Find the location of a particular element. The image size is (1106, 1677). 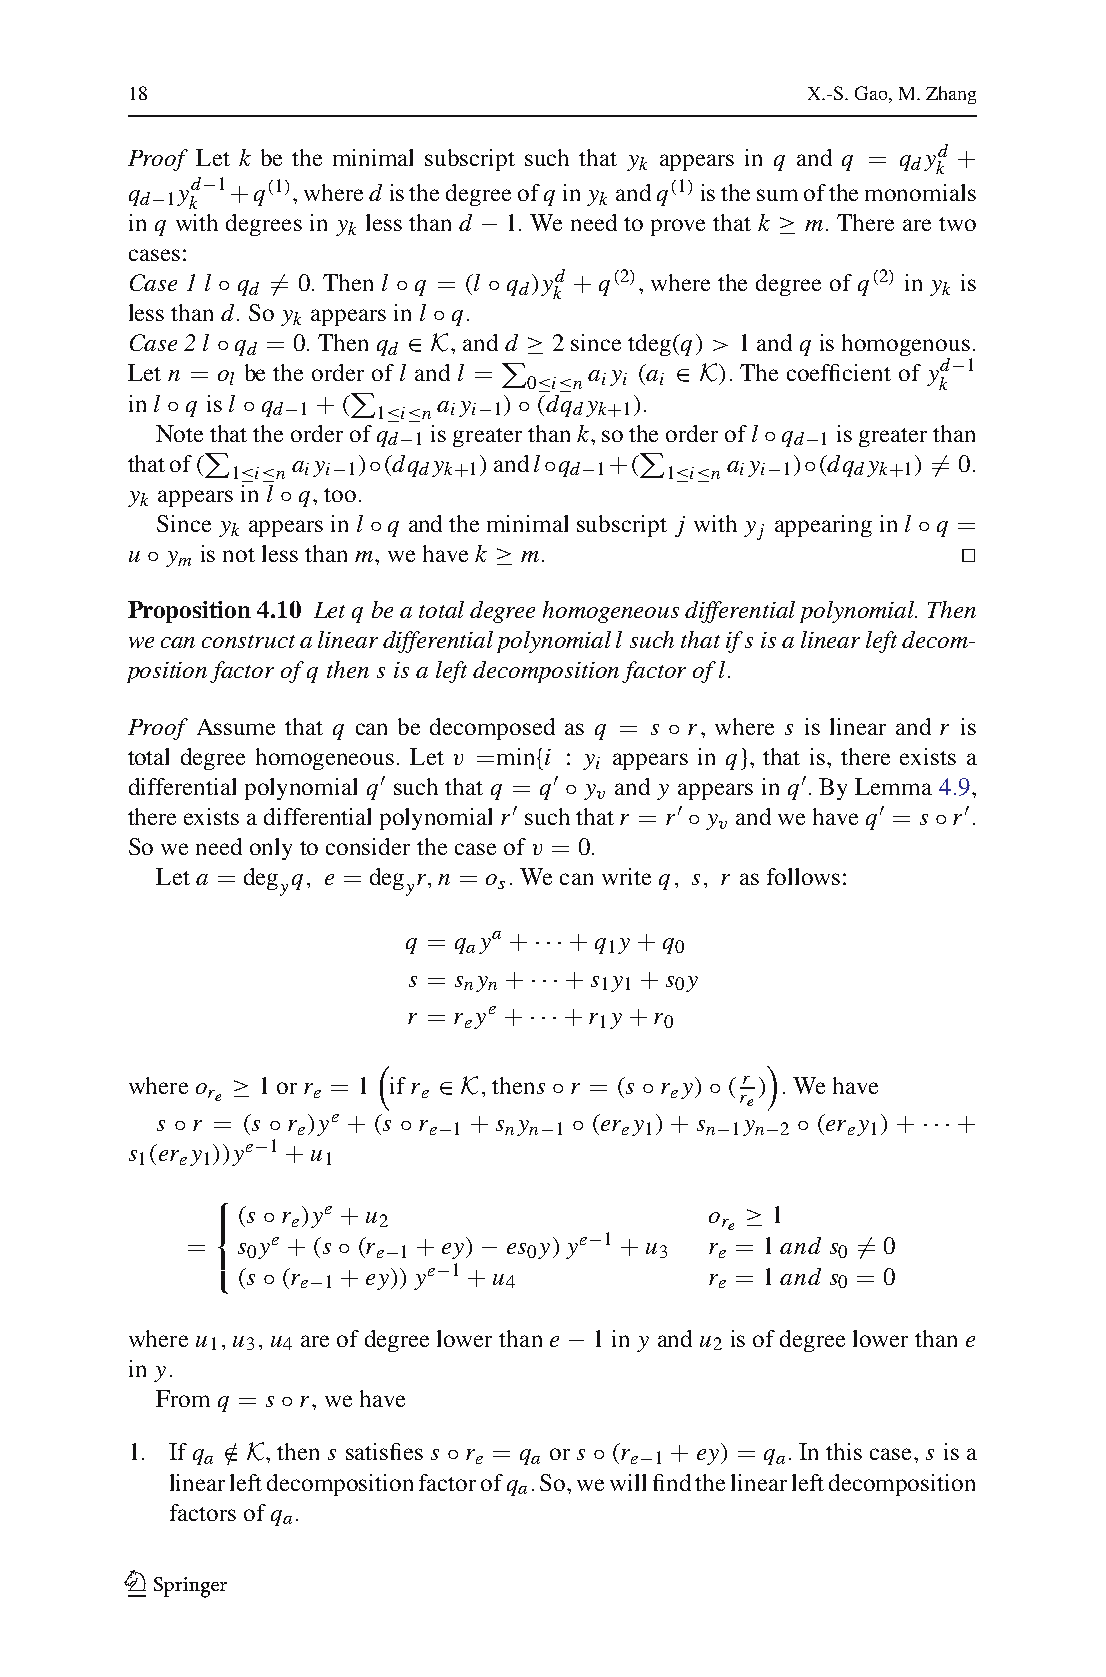

Note is located at coordinates (179, 433).
